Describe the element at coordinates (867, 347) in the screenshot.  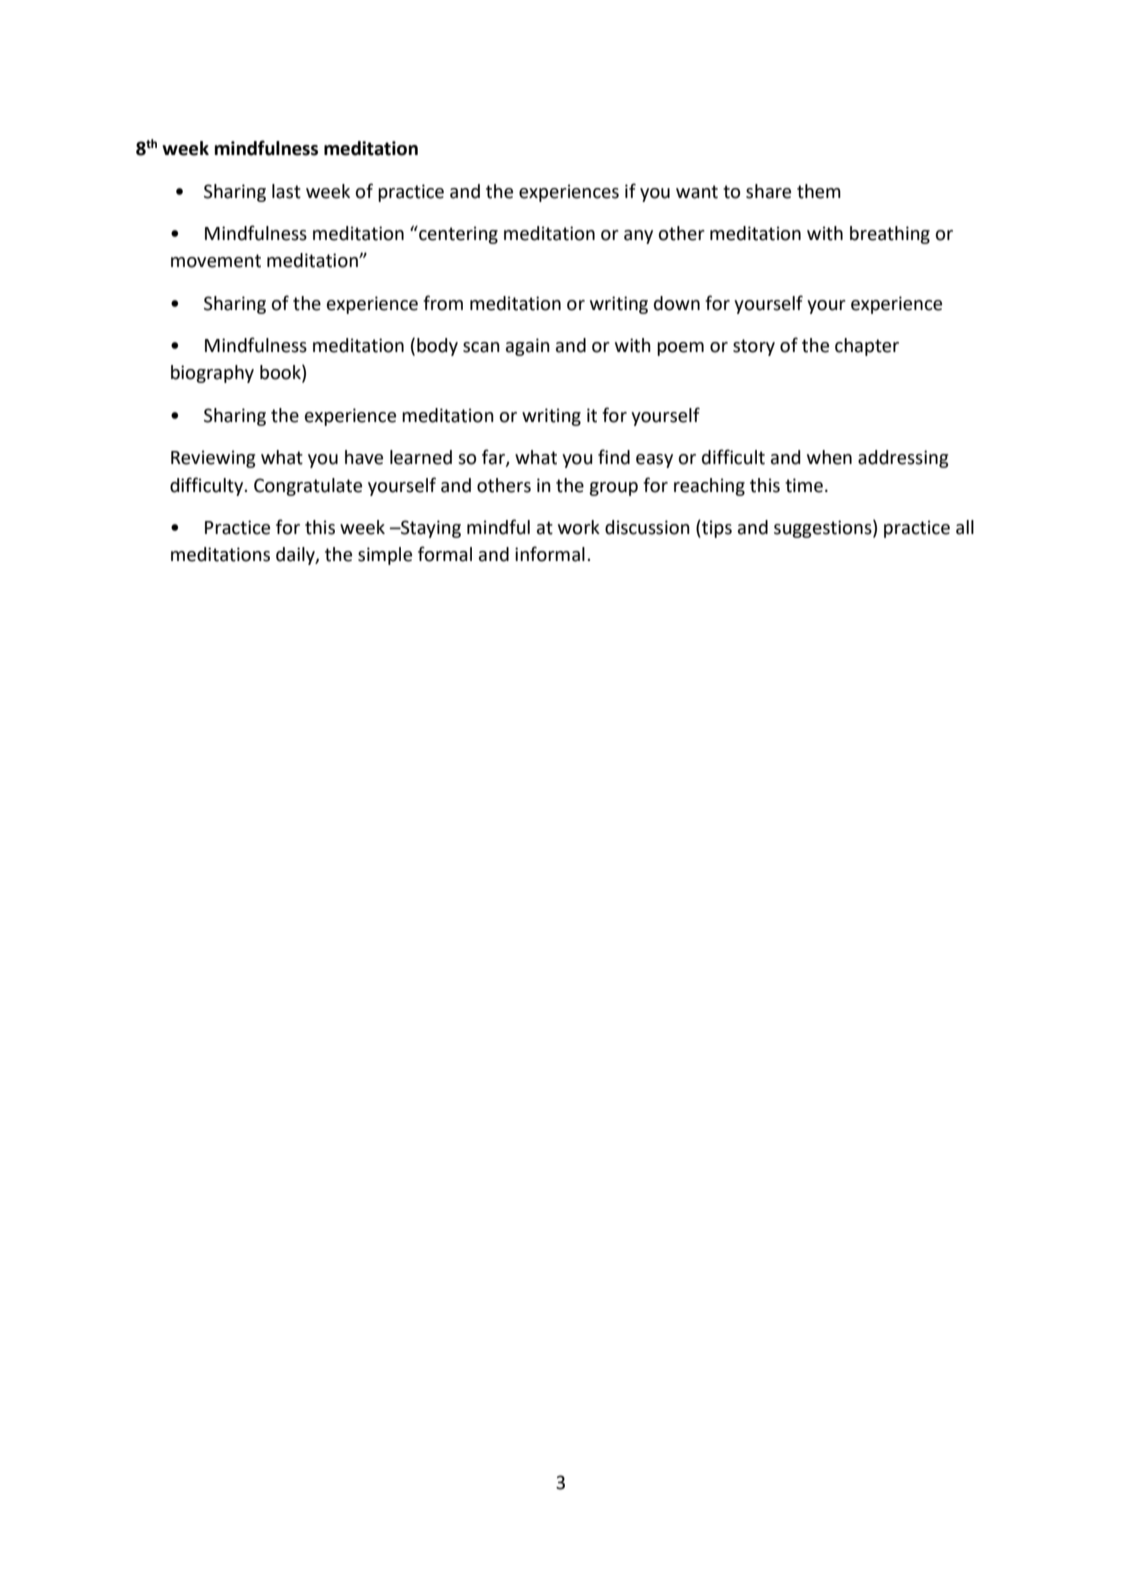
I see `chapter` at that location.
